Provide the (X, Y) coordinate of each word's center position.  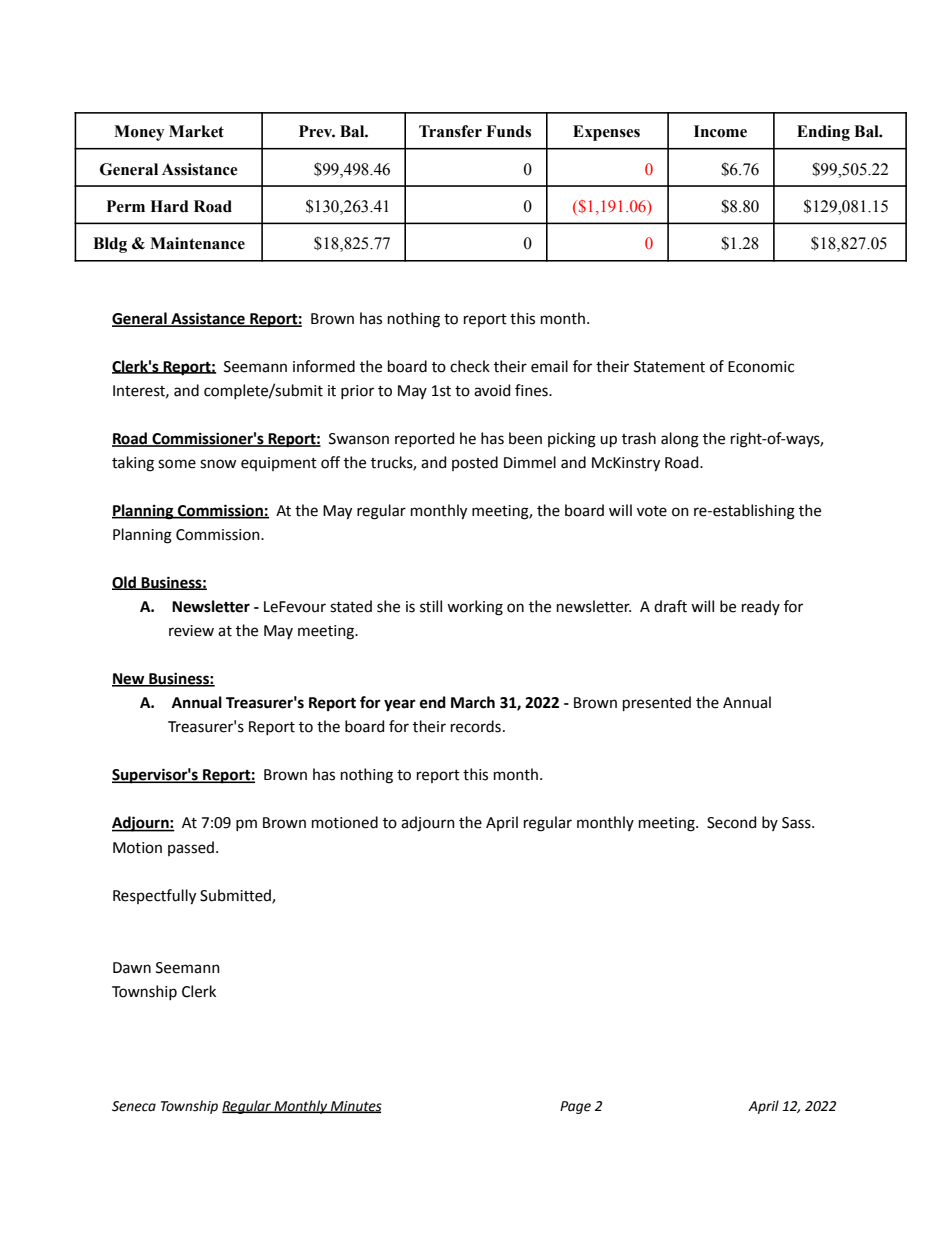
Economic (761, 367)
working (475, 608)
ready (761, 607)
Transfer (450, 131)
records (476, 726)
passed (191, 848)
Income (720, 131)
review (191, 631)
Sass (797, 823)
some (177, 464)
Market (196, 131)
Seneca (134, 1106)
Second (731, 822)
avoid (492, 390)
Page (575, 1107)
